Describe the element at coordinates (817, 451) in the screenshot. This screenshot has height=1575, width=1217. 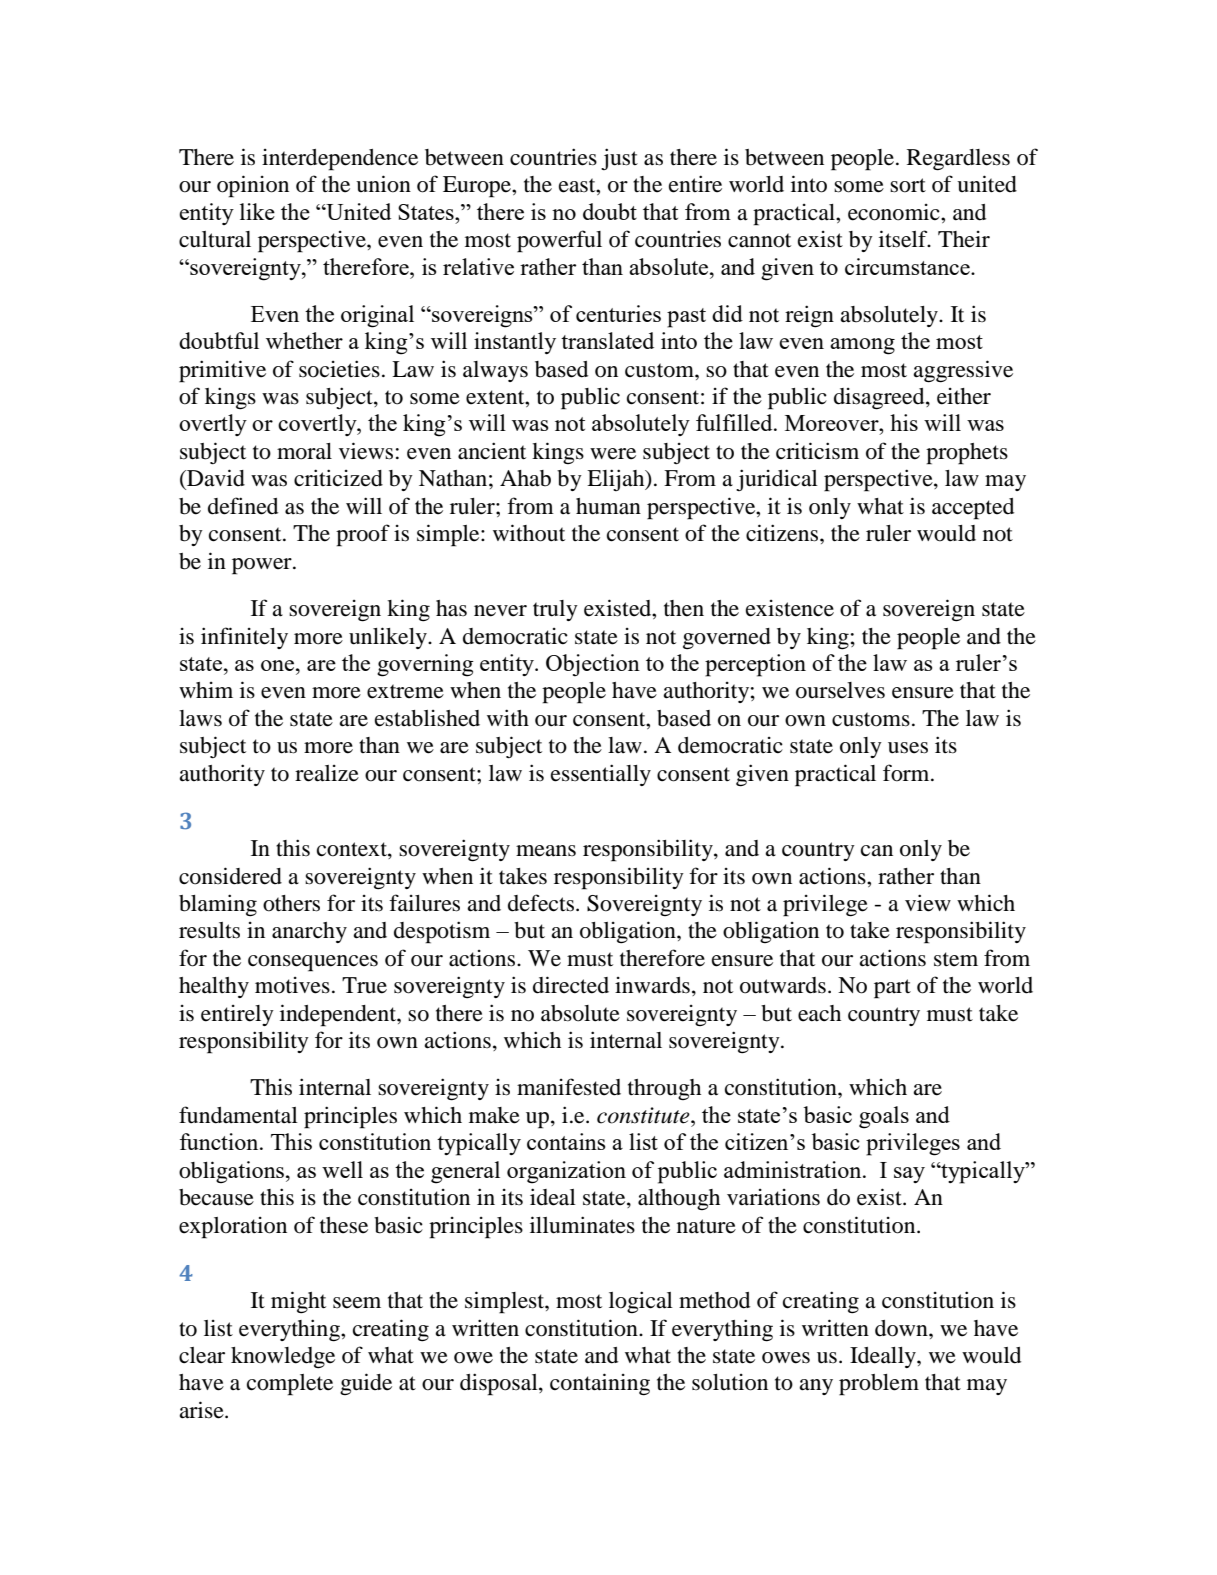
I see `criticism` at that location.
